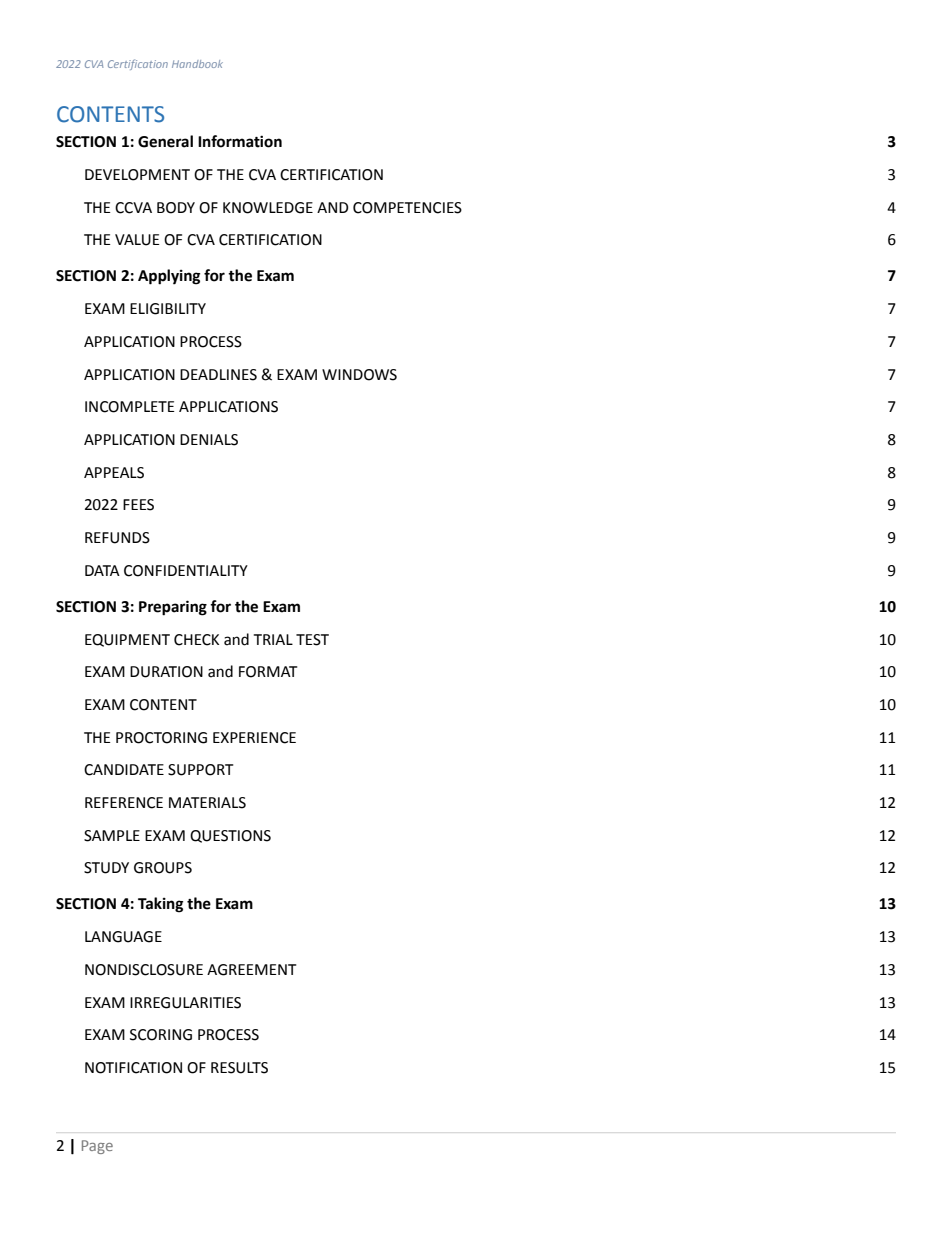  Describe the element at coordinates (197, 64) in the screenshot. I see `Handbook` at that location.
